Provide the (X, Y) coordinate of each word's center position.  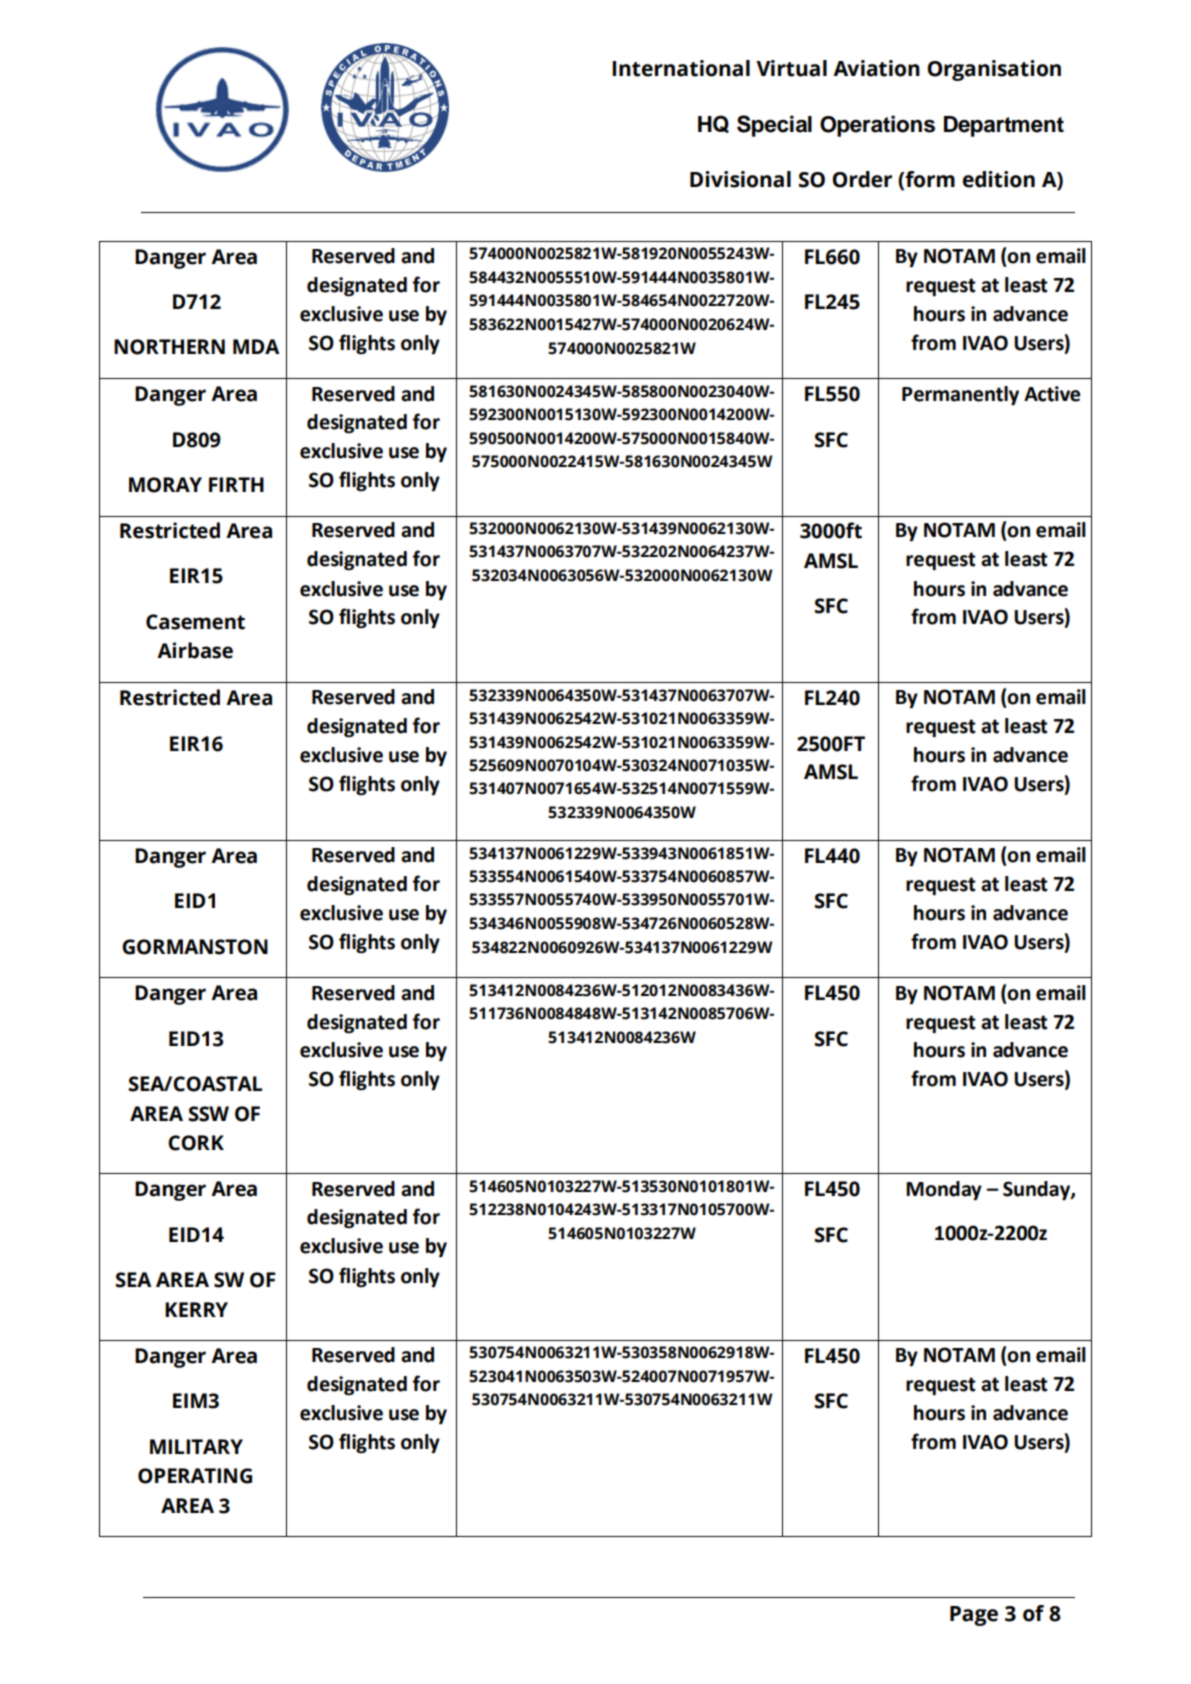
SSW (208, 1114)
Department (1004, 126)
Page (974, 1616)
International (681, 68)
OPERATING (195, 1476)
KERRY (196, 1309)
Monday (944, 1190)
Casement (195, 622)
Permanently (960, 396)
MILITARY (196, 1446)
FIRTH (236, 484)
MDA (256, 346)
